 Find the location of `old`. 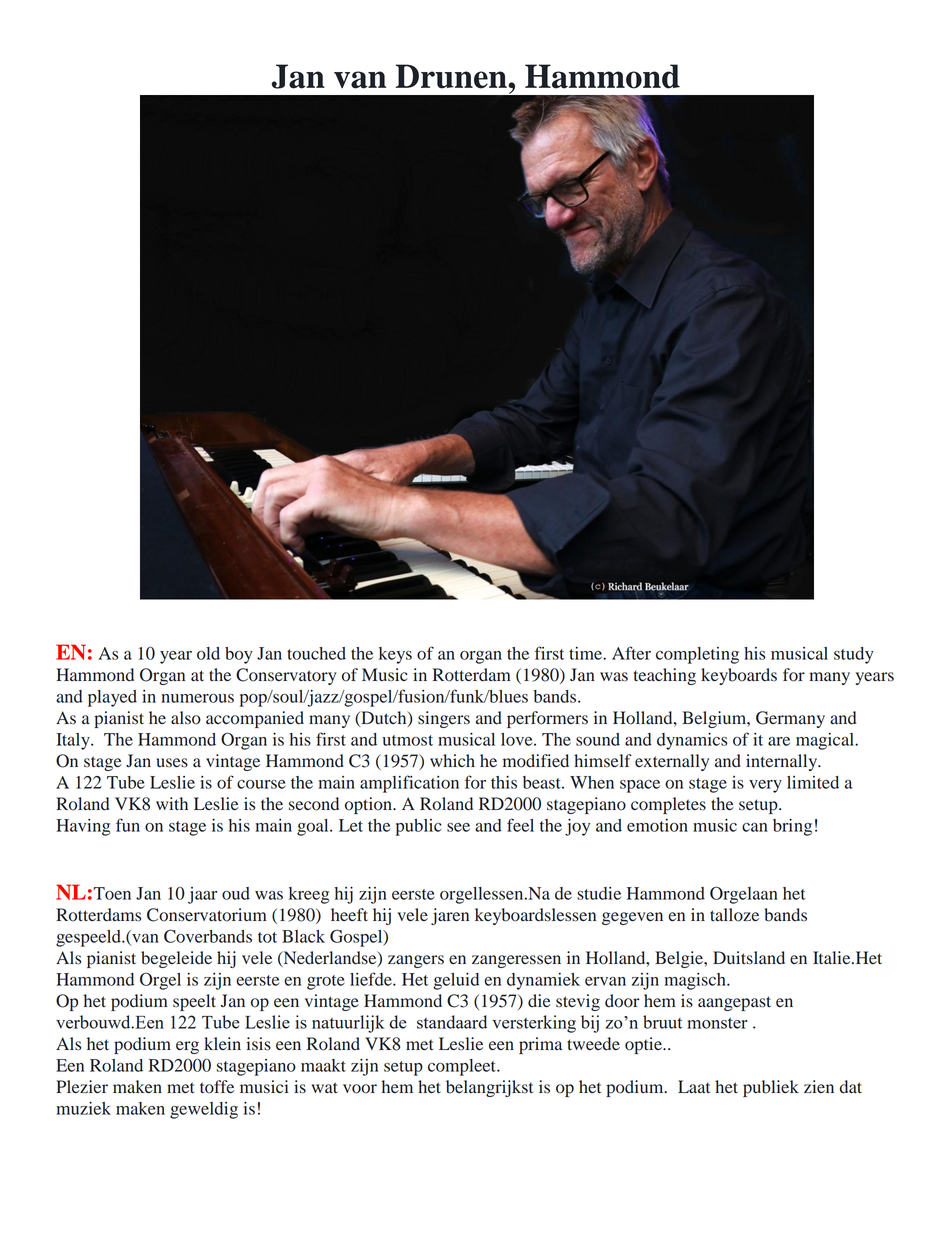

old is located at coordinates (208, 653).
